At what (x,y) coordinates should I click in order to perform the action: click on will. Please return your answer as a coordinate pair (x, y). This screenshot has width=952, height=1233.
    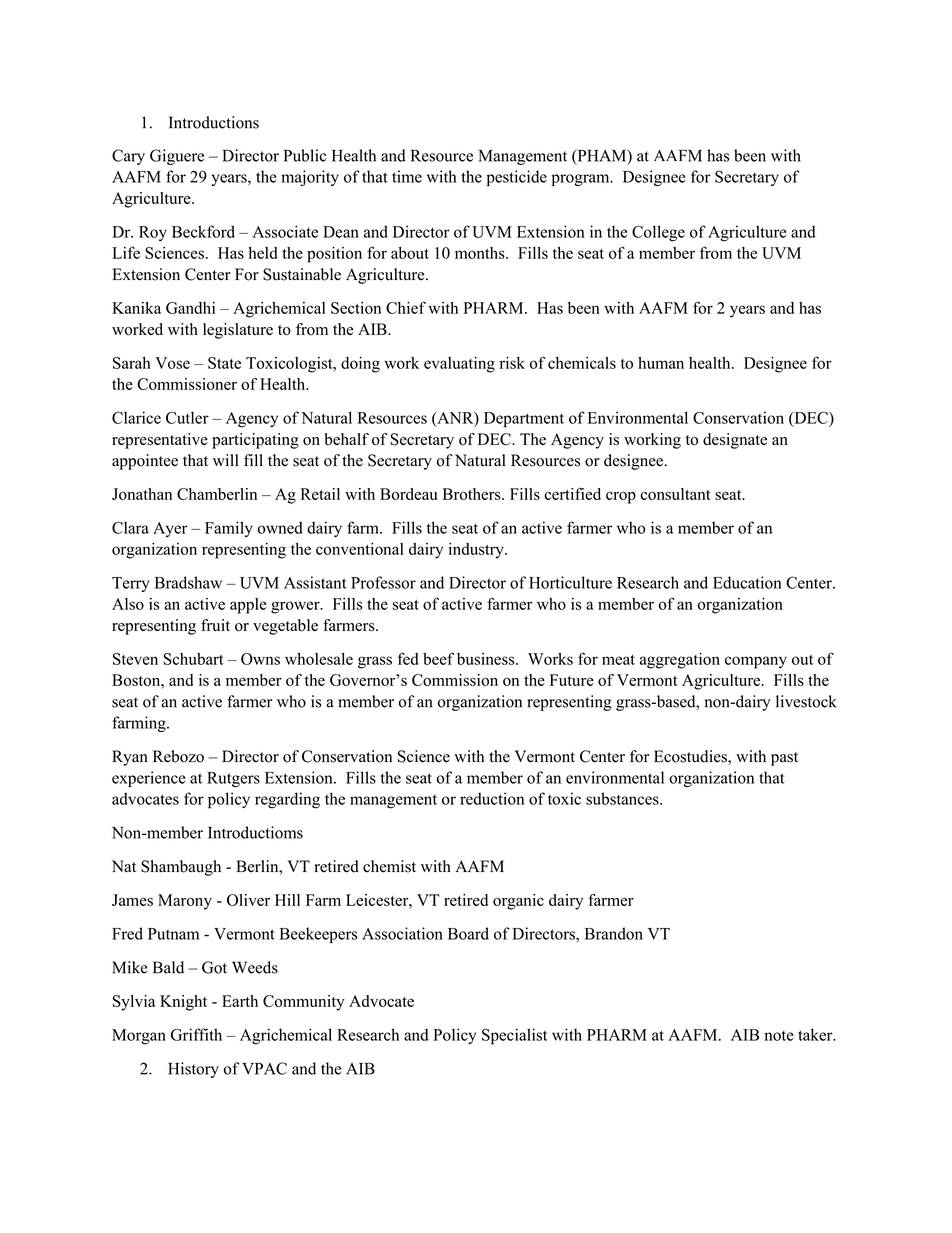
    Looking at the image, I should click on (226, 460).
